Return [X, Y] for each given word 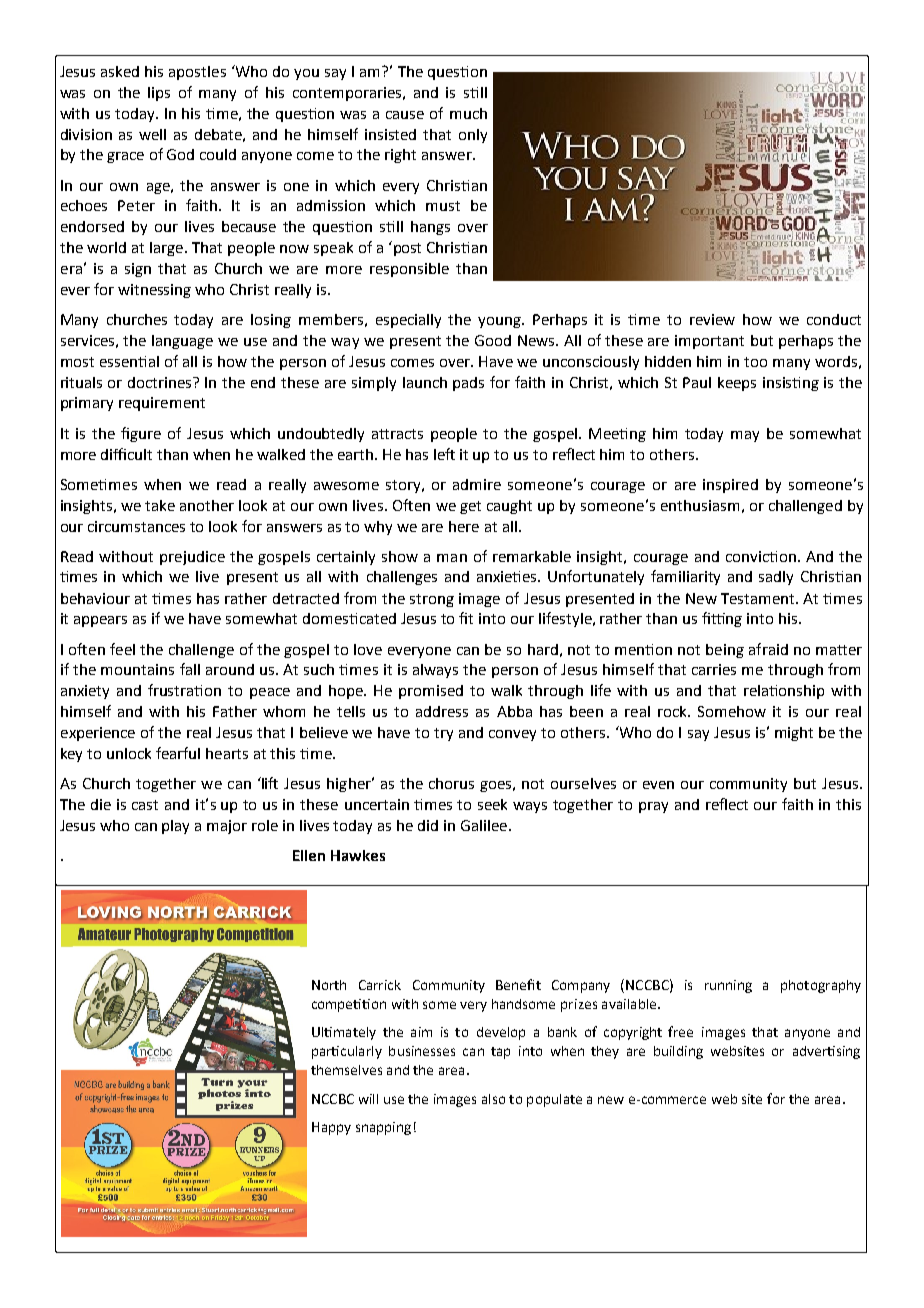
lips [159, 94]
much [468, 113]
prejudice [192, 558]
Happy [331, 1128]
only [473, 136]
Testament [759, 598]
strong [432, 600]
